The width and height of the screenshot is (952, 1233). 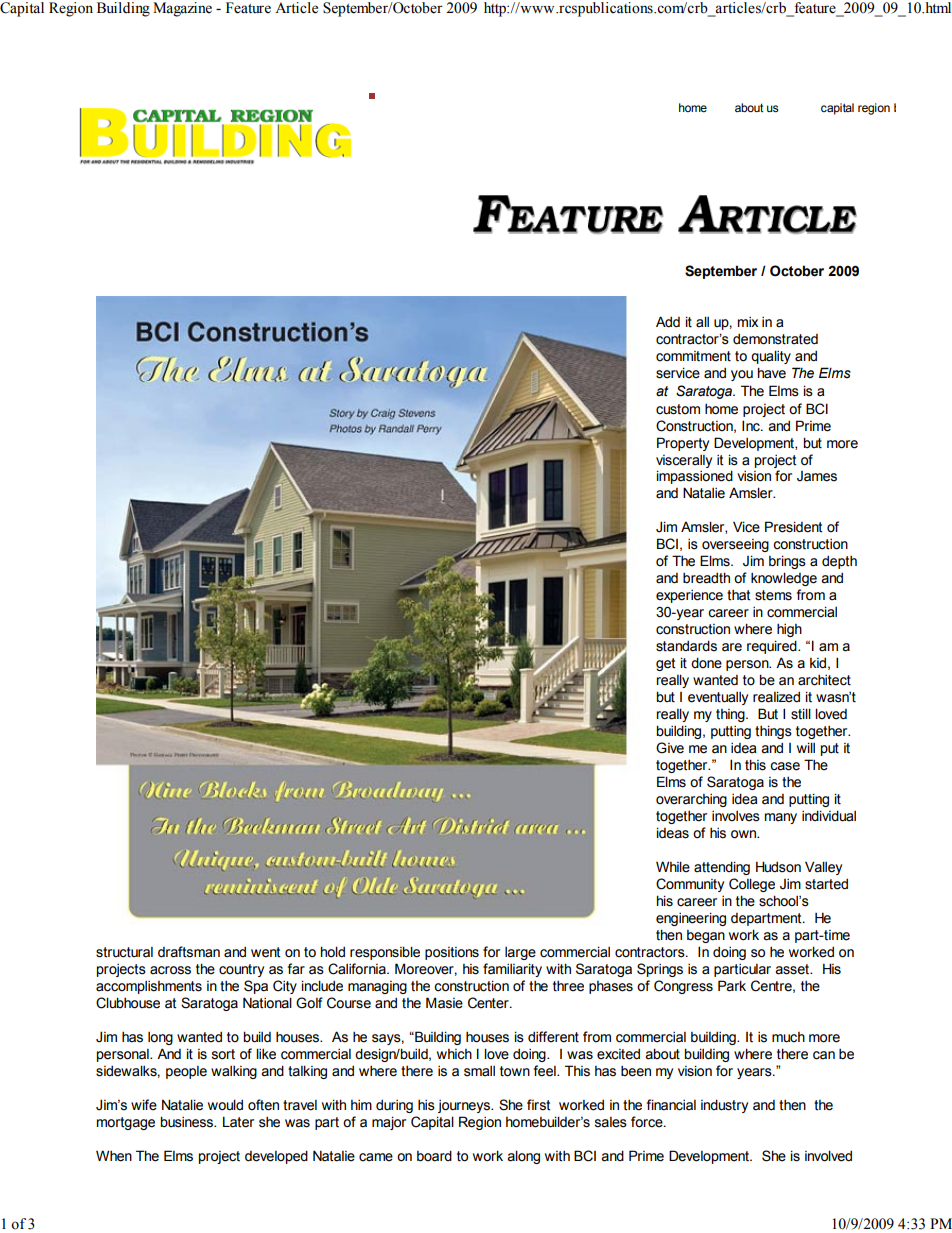 I want to click on mix, so click(x=748, y=322).
